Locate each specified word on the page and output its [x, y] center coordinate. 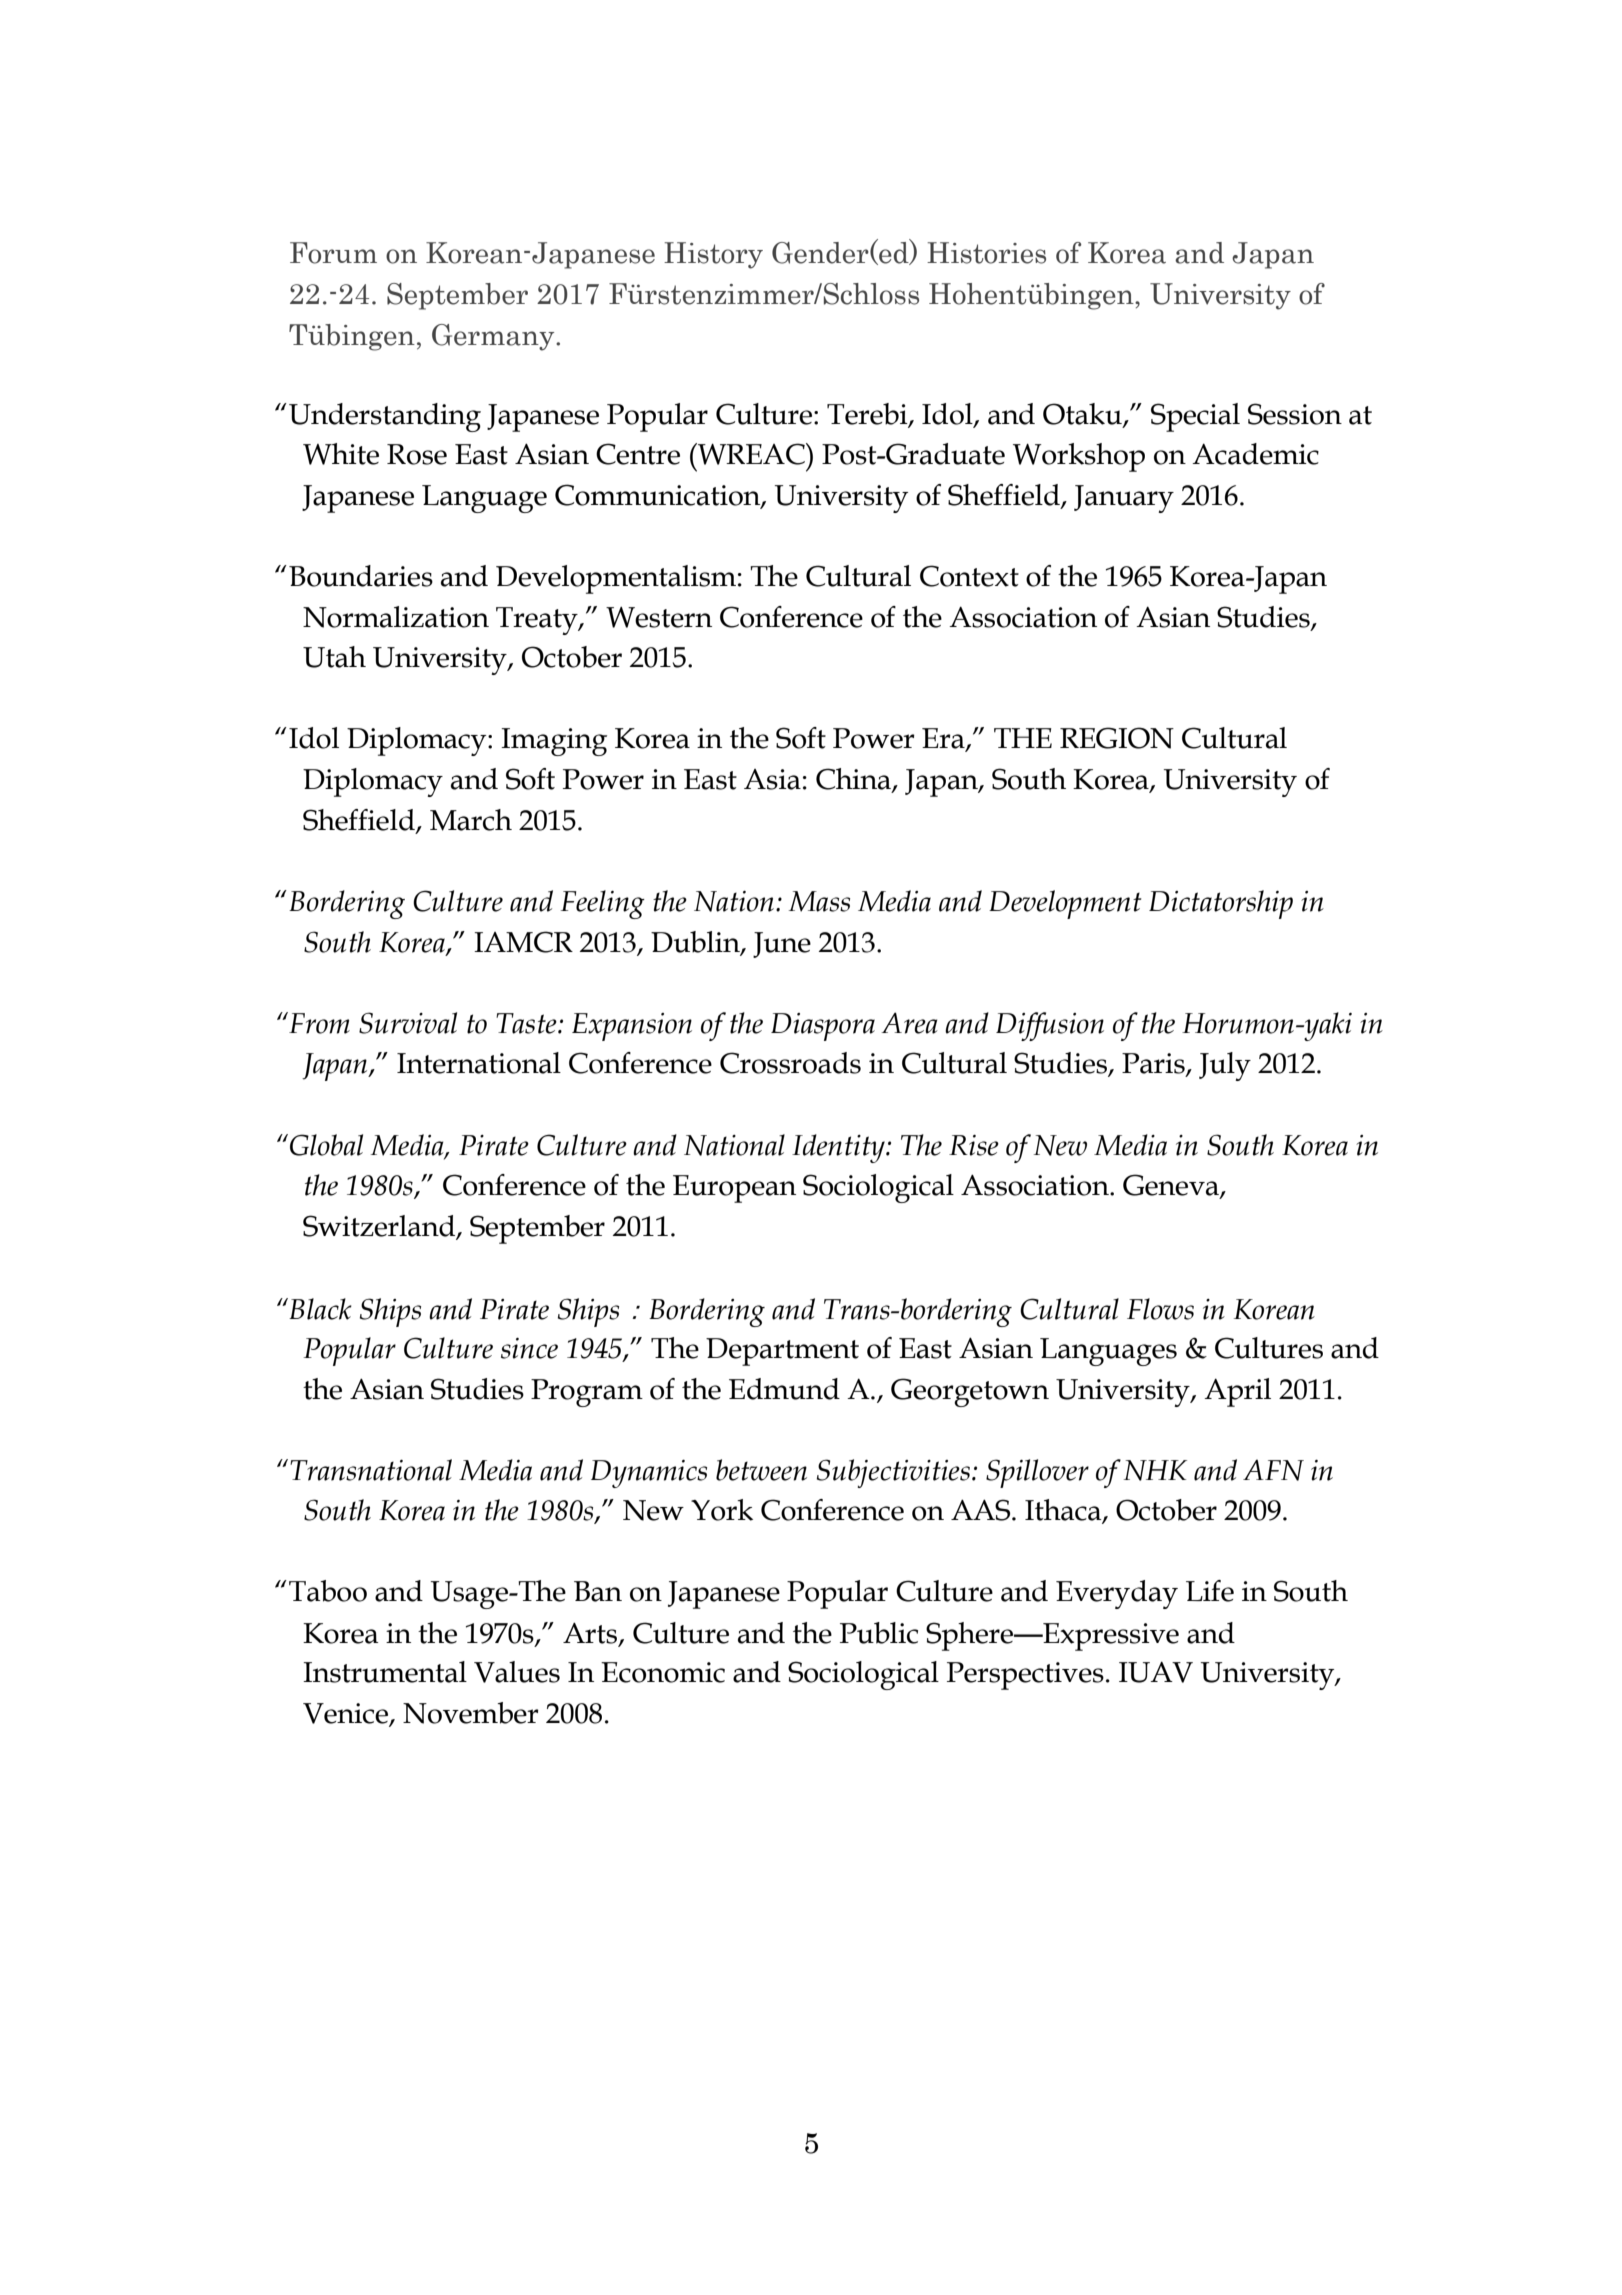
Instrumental [385, 1672]
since [529, 1348]
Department [782, 1352]
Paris [1154, 1064]
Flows [1160, 1309]
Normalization [396, 617]
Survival [408, 1023]
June [782, 945]
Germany [494, 337]
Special [1195, 417]
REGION [1117, 738]
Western [659, 617]
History [713, 255]
